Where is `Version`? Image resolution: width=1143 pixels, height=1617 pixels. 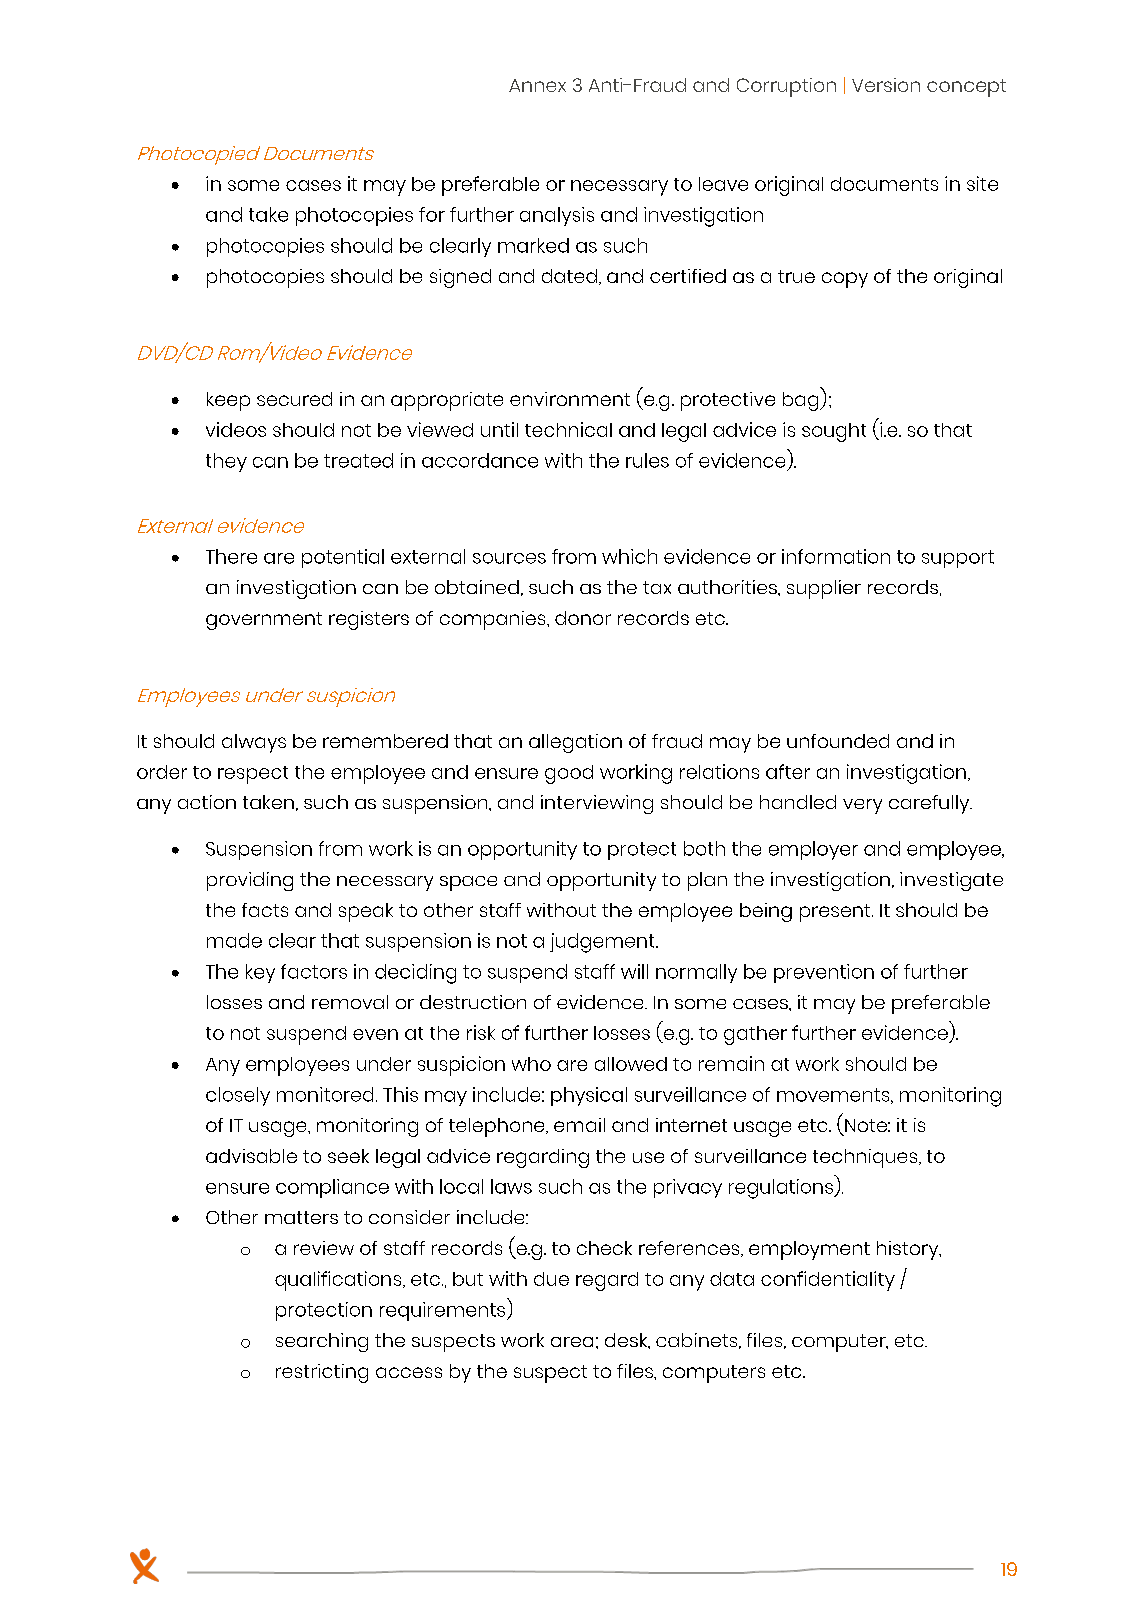 Version is located at coordinates (886, 85).
